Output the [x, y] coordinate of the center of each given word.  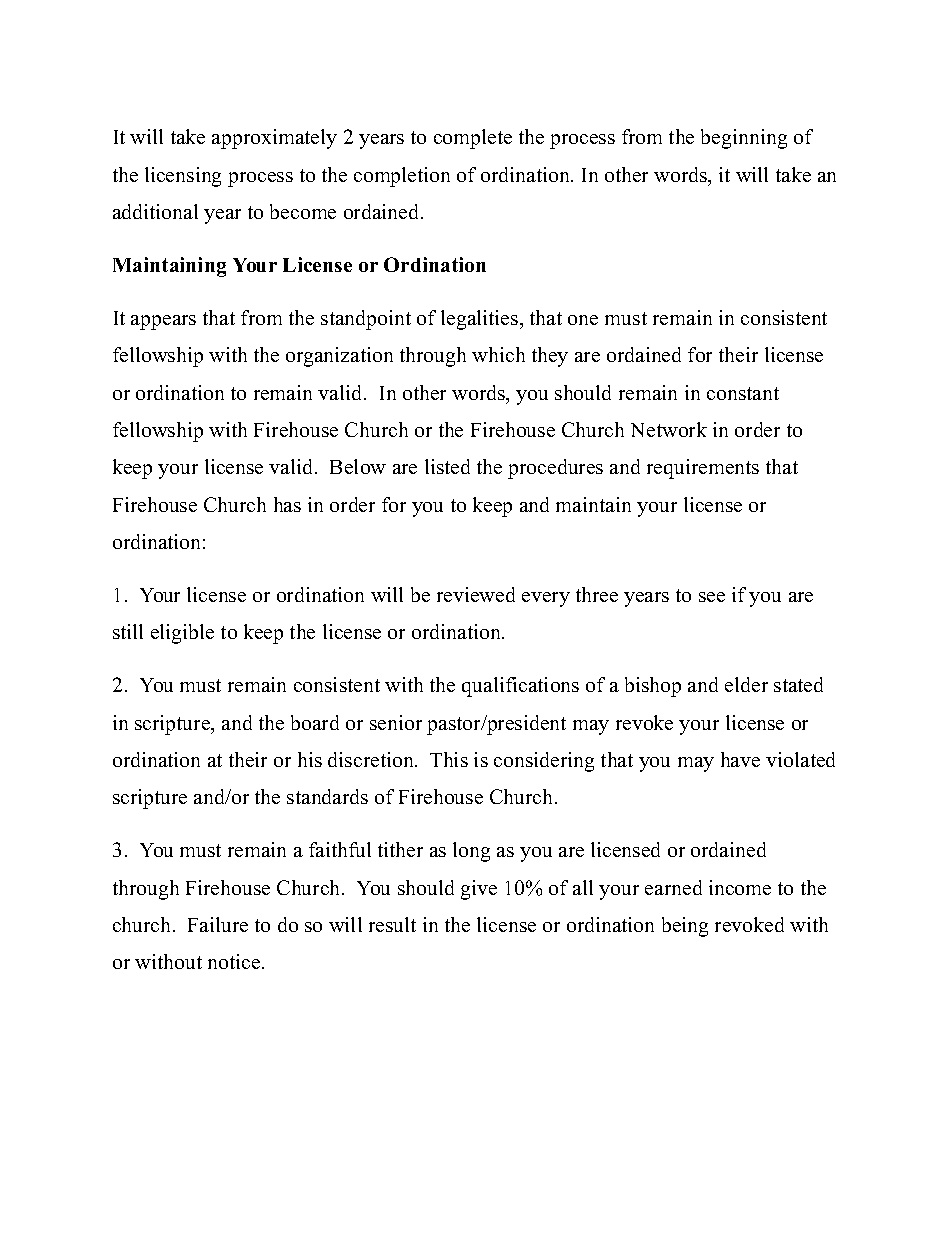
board [315, 722]
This [449, 759]
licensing [183, 177]
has [287, 504]
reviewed [476, 594]
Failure [218, 924]
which [498, 354]
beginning [744, 139]
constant [743, 393]
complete [473, 139]
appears [163, 322]
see [712, 597]
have [740, 759]
